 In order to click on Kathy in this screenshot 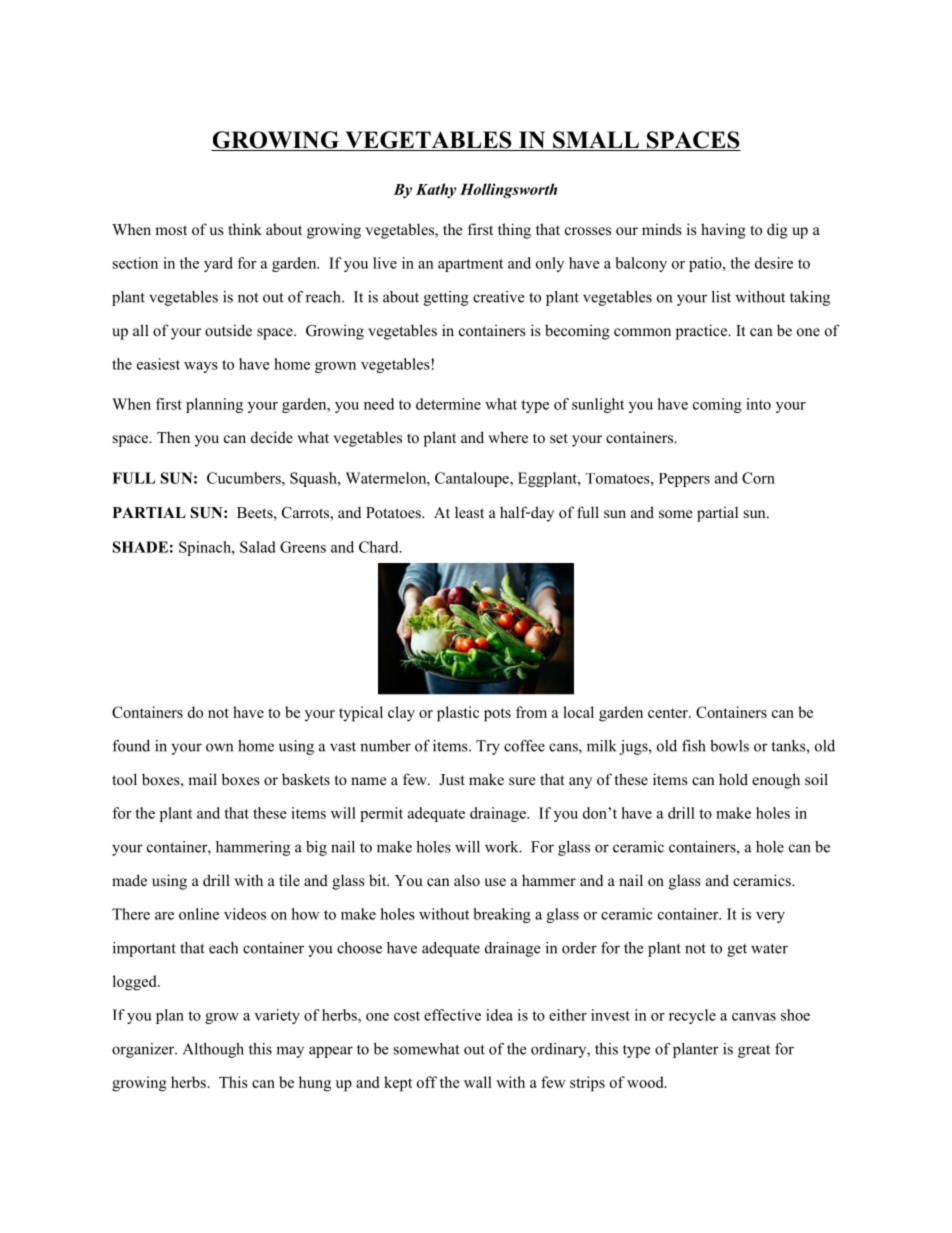, I will do `click(436, 191)`.
